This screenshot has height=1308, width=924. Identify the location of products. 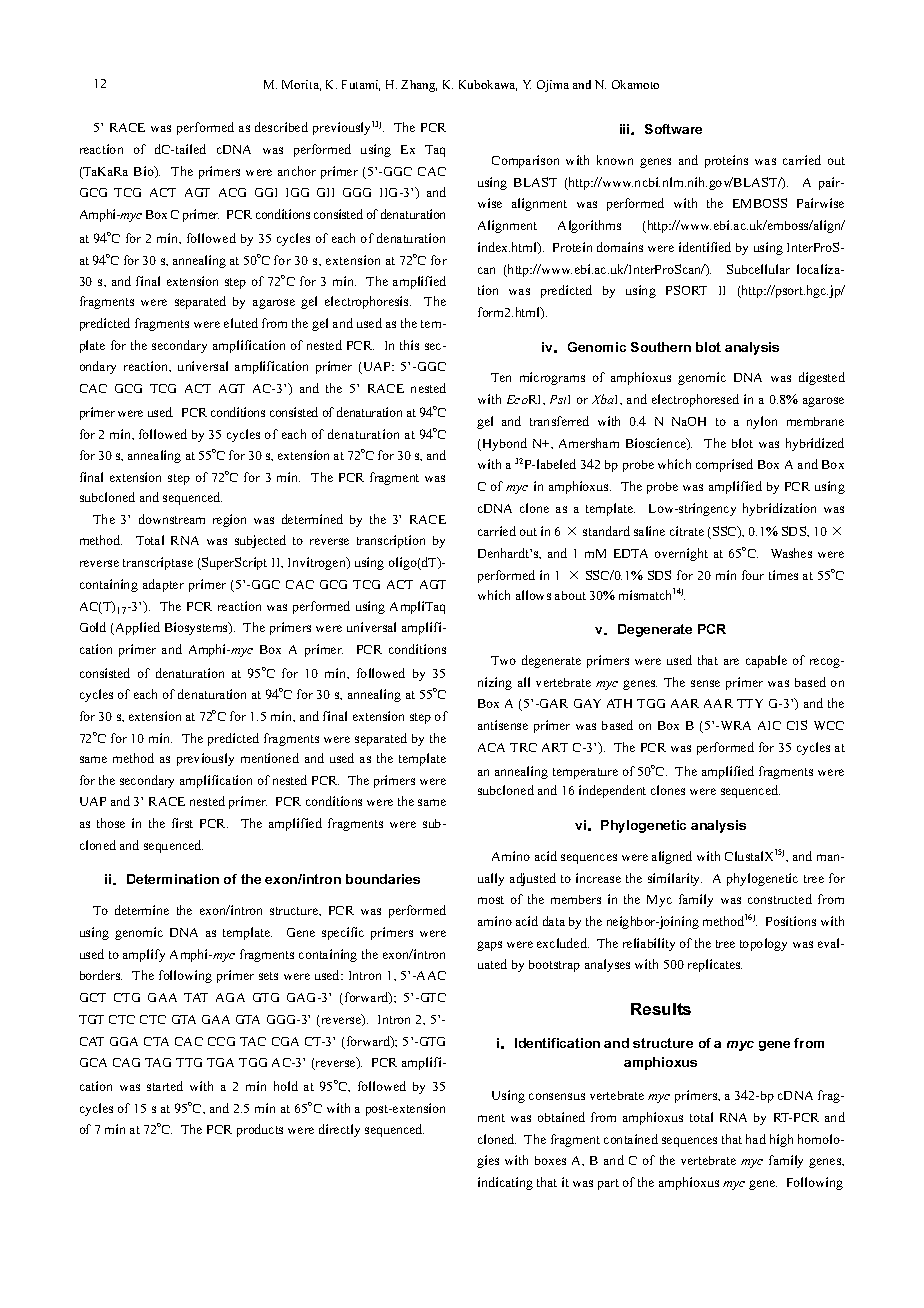
(260, 1130).
